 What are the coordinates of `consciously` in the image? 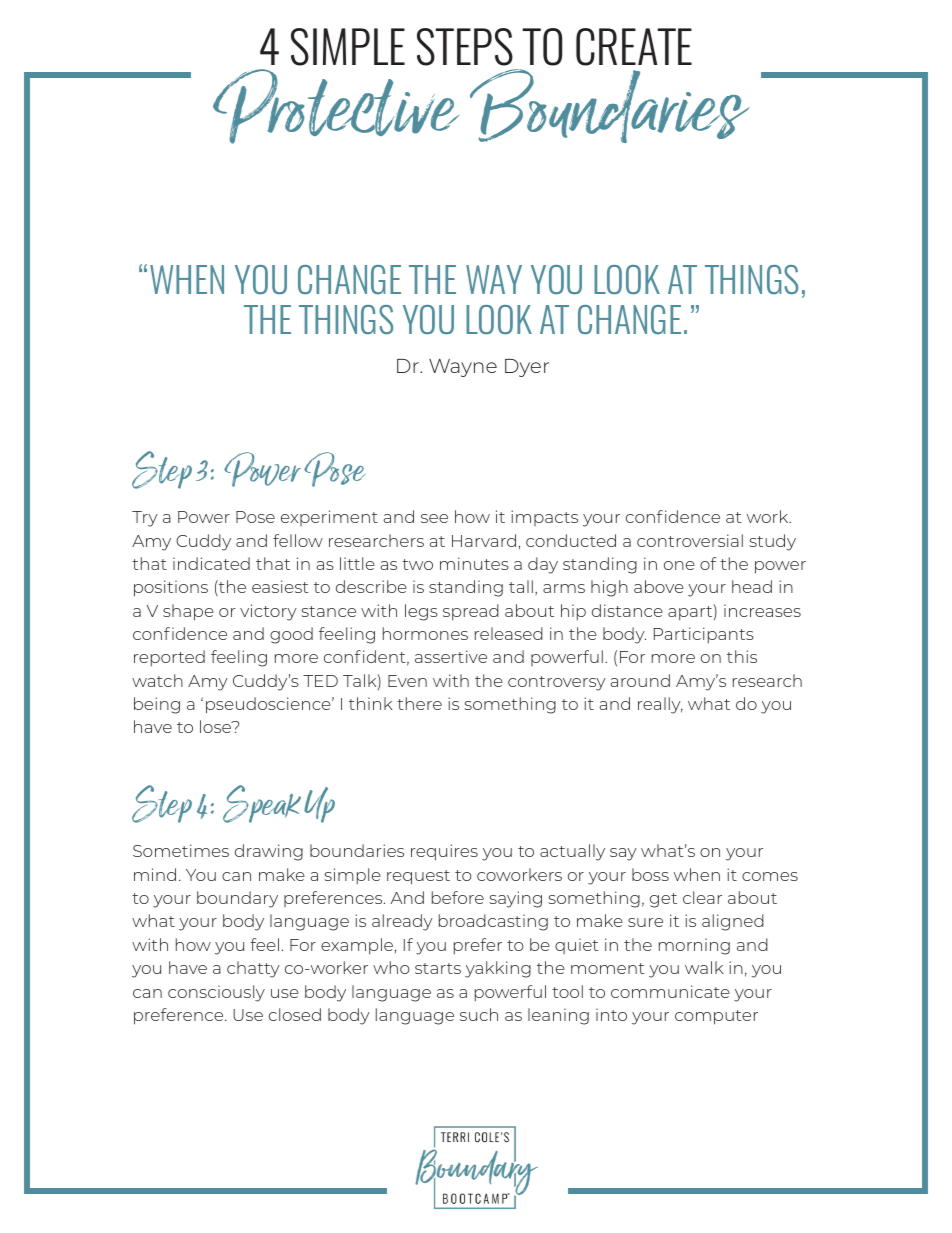 It's located at (216, 993).
